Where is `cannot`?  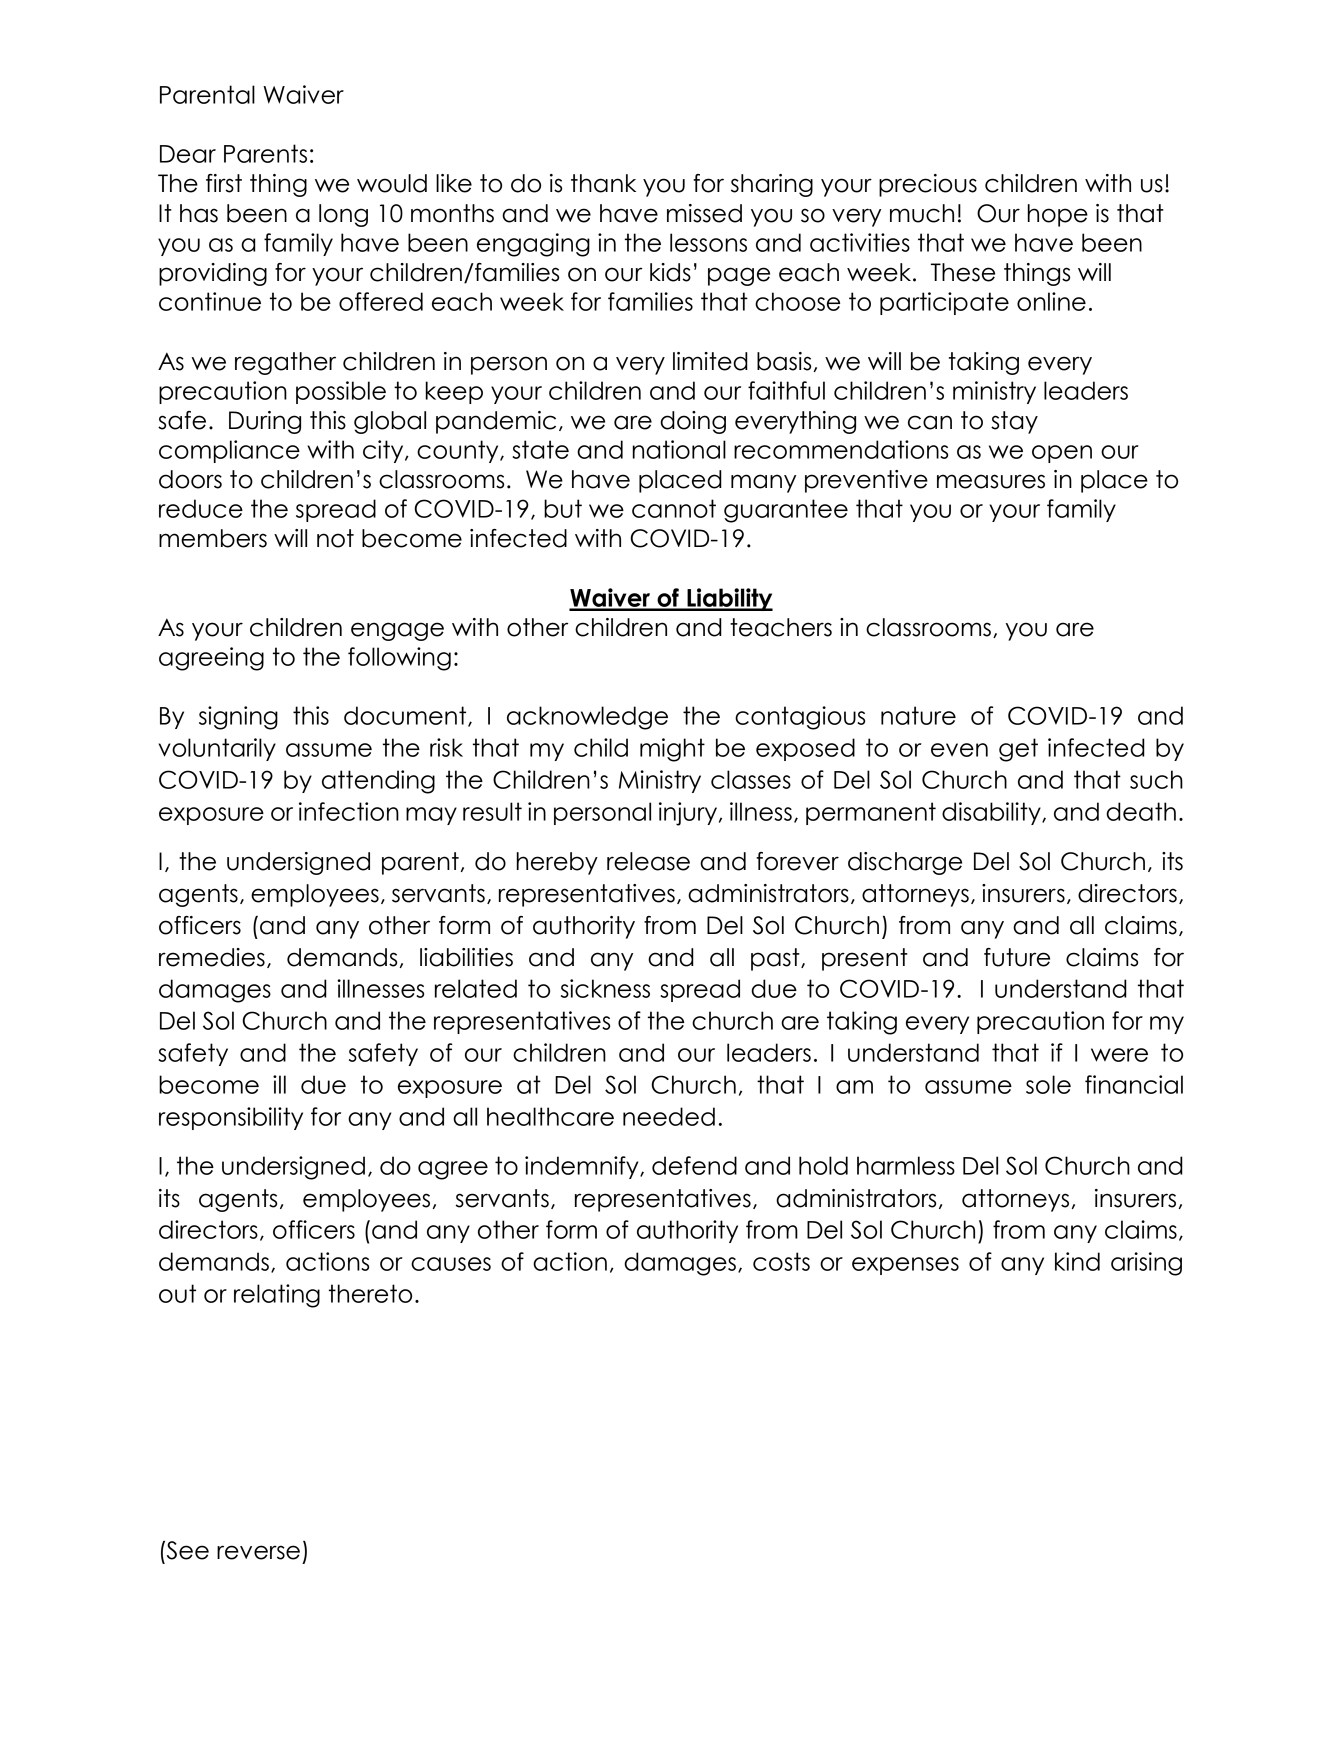 cannot is located at coordinates (674, 508).
